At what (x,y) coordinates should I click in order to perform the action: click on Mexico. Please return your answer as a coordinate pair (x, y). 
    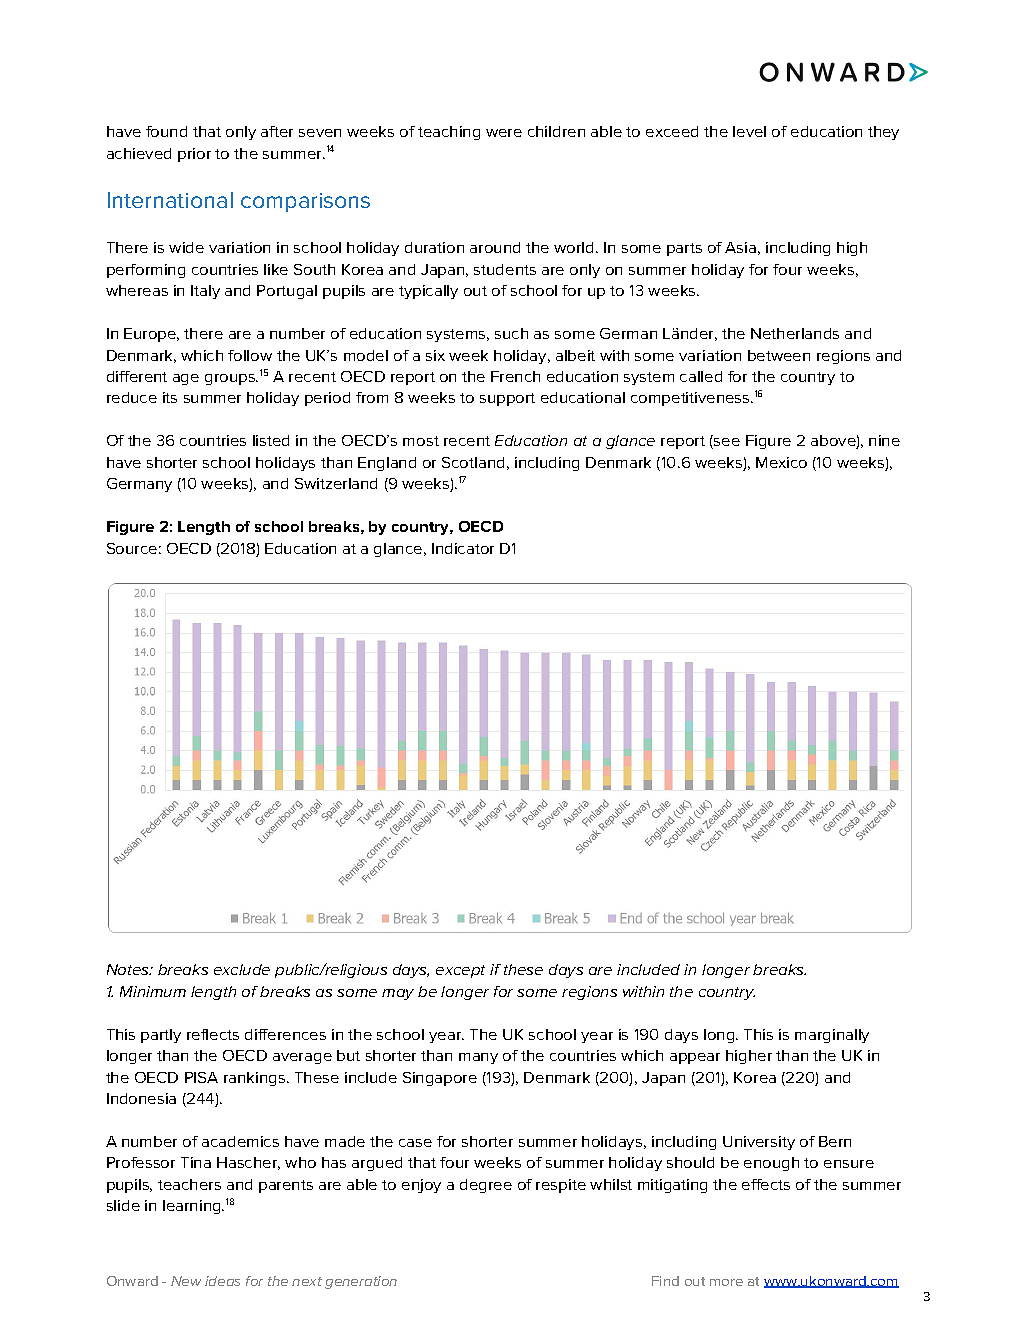
    Looking at the image, I should click on (781, 462).
